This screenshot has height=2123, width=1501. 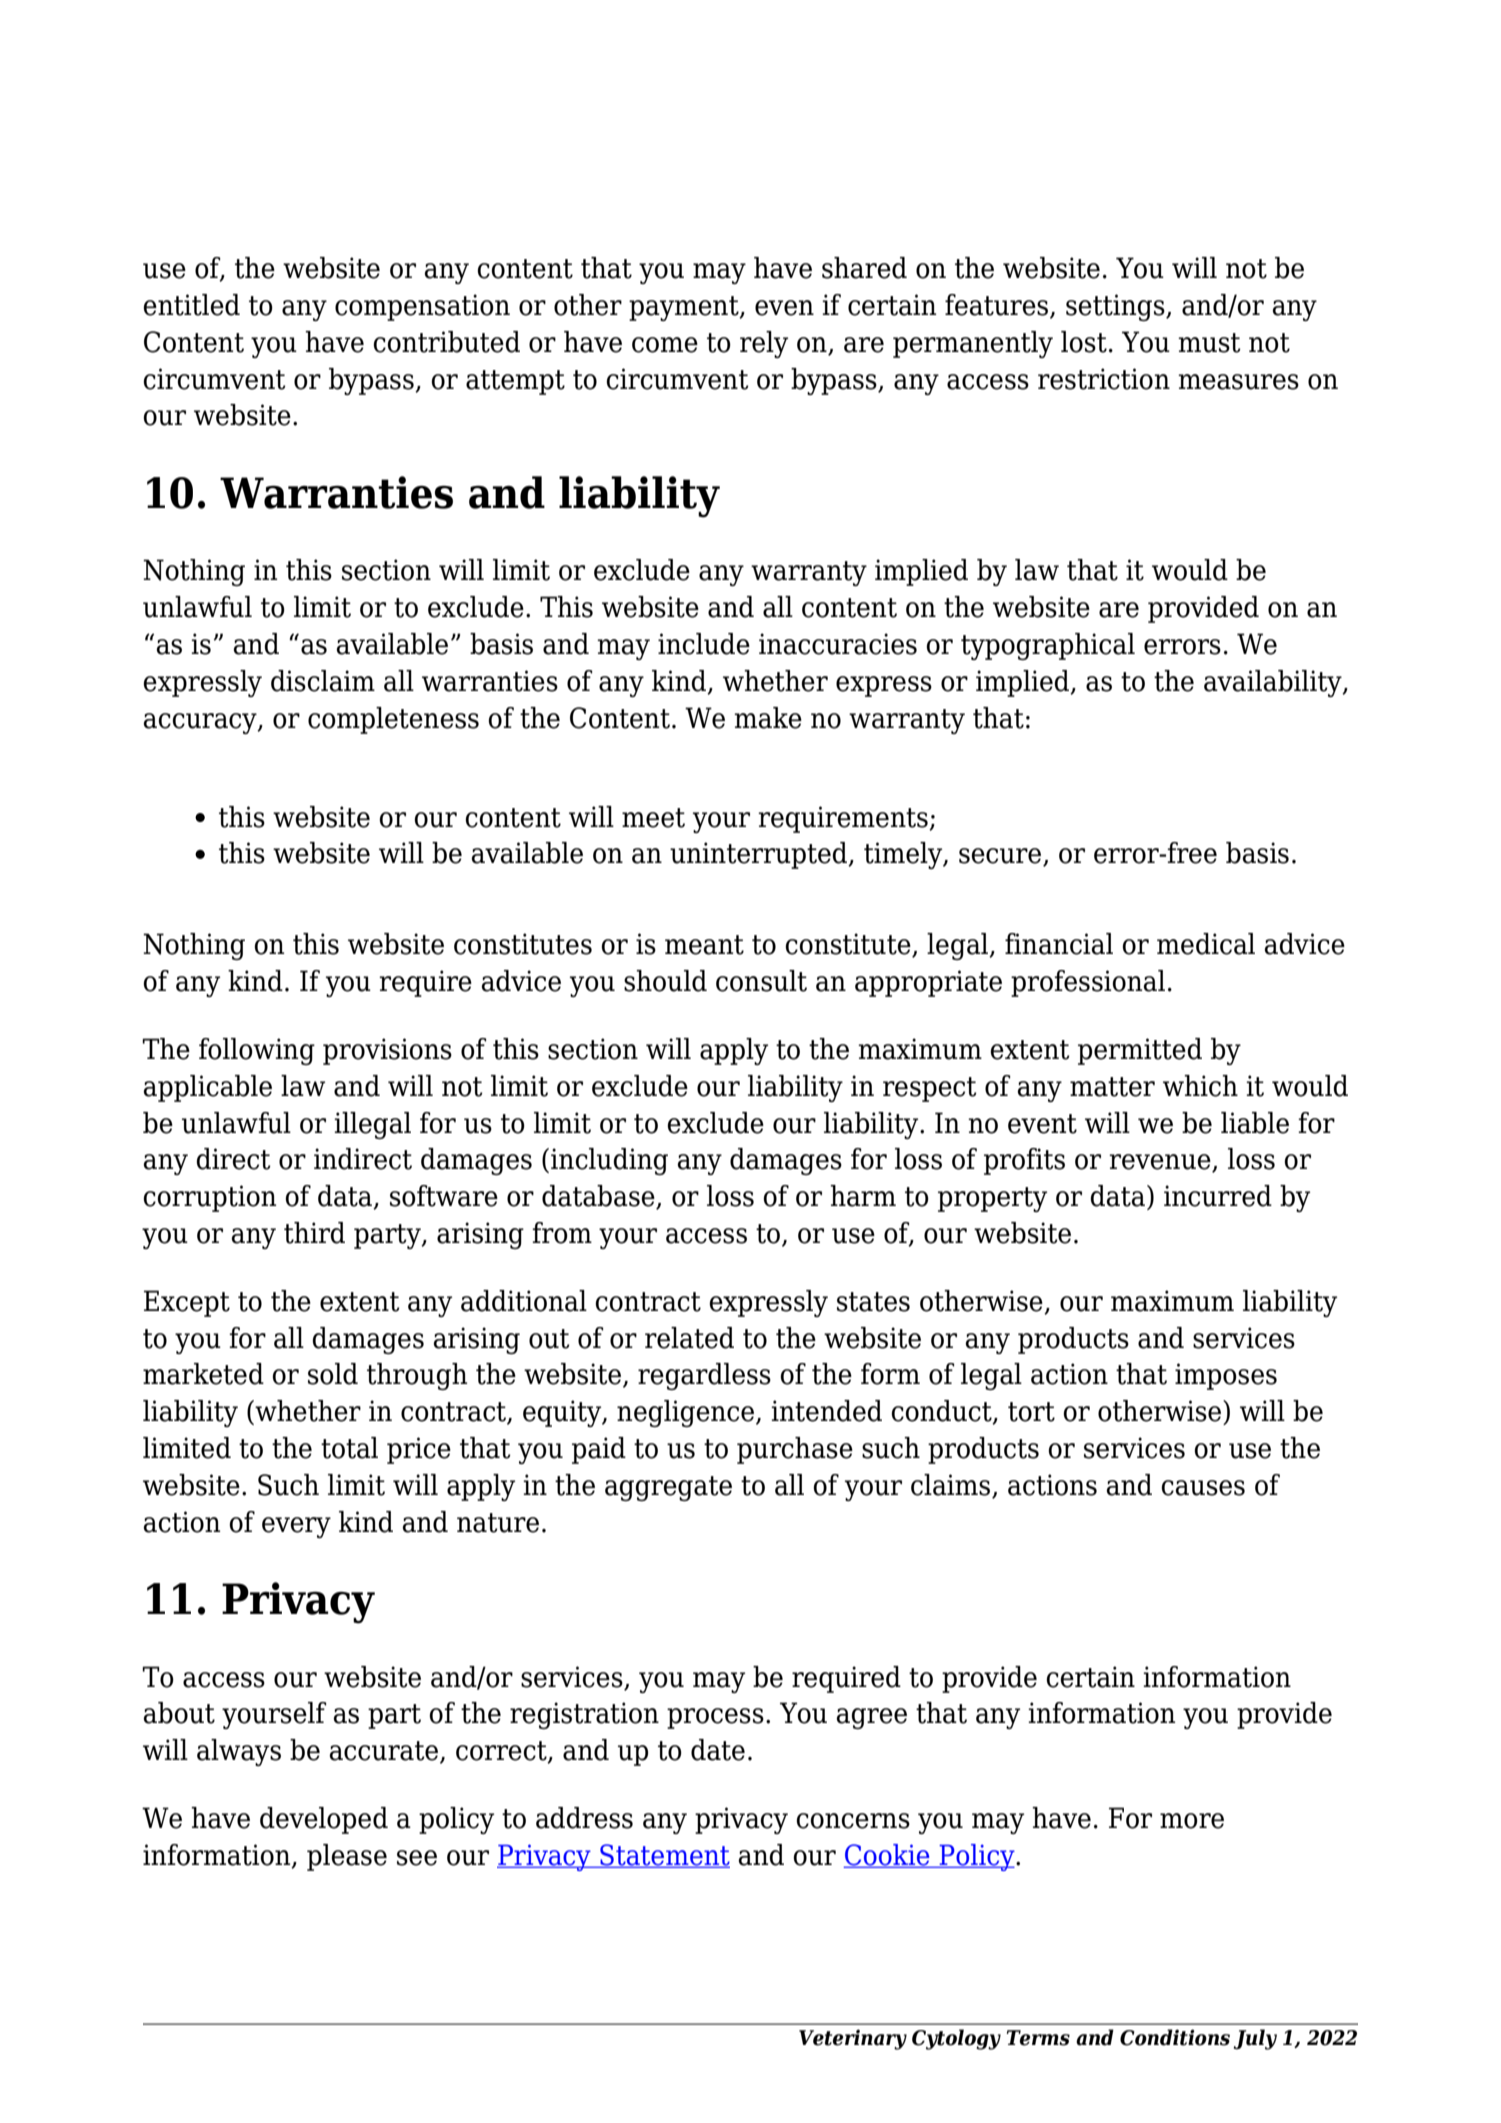 What do you see at coordinates (1203, 1488) in the screenshot?
I see `causes` at bounding box center [1203, 1488].
